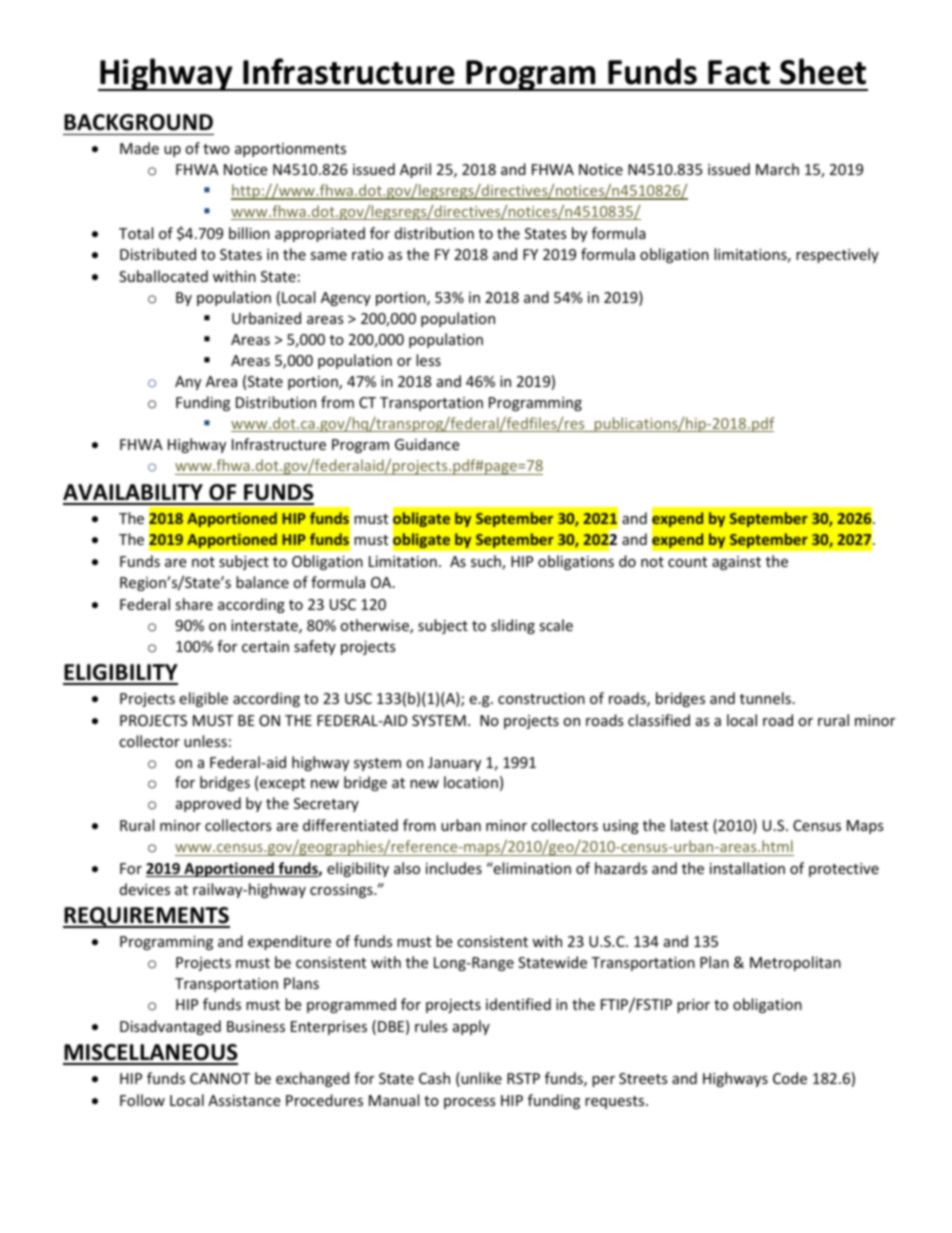 The height and width of the image is (1233, 952). Describe the element at coordinates (415, 170) in the image. I see `April` at that location.
